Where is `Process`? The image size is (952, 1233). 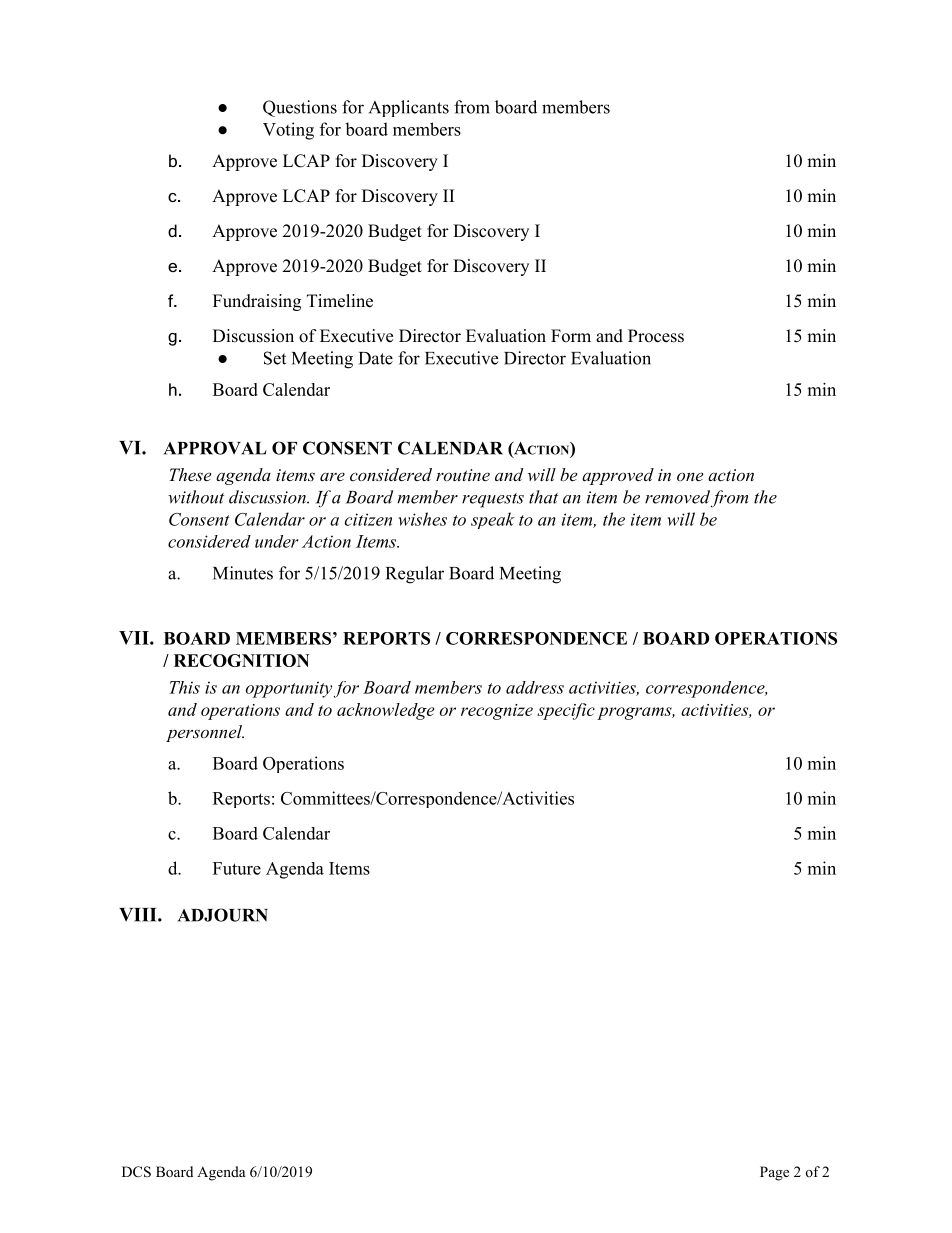 Process is located at coordinates (656, 336).
